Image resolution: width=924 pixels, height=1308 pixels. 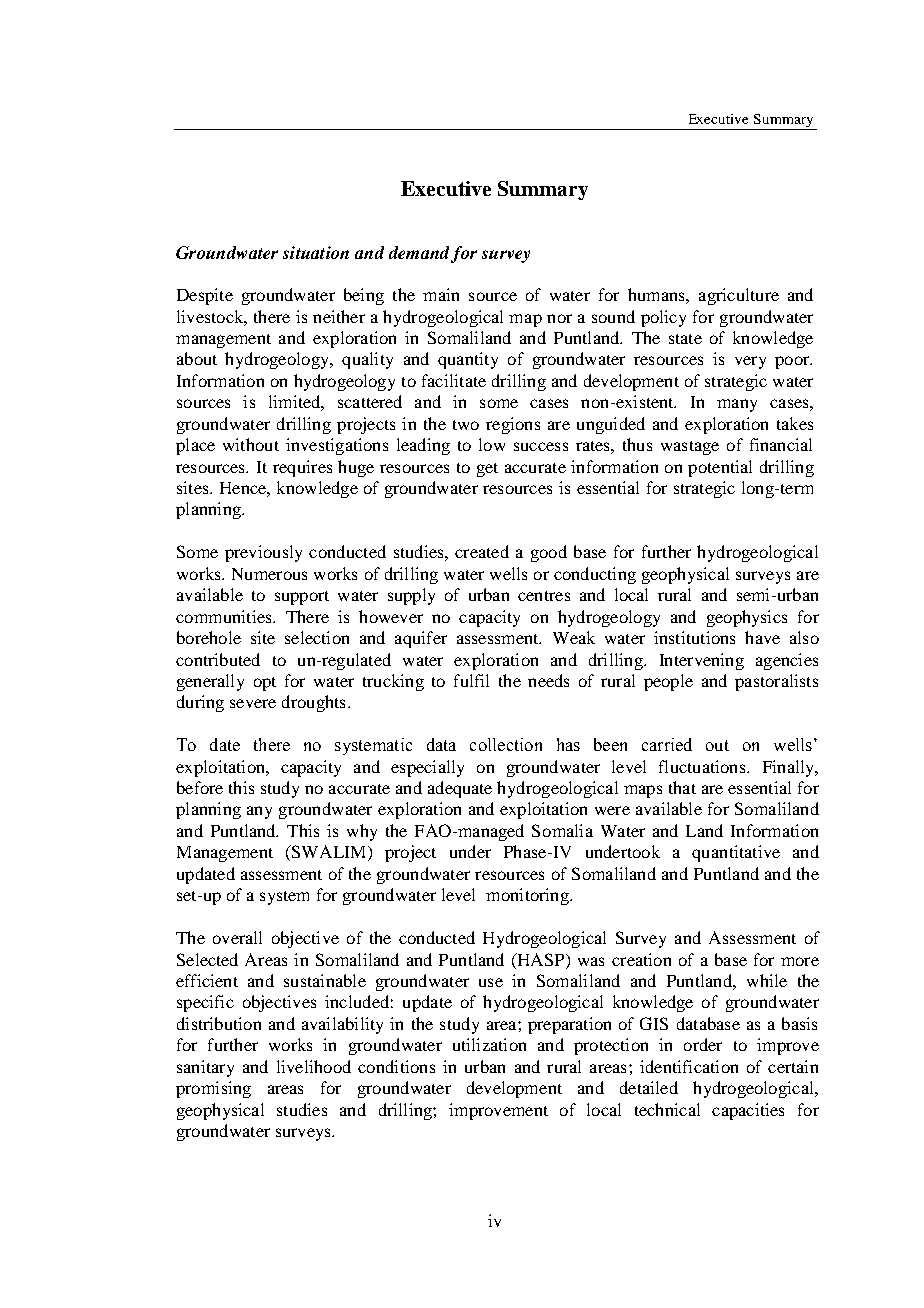 What do you see at coordinates (739, 296) in the screenshot?
I see `agriculture` at bounding box center [739, 296].
